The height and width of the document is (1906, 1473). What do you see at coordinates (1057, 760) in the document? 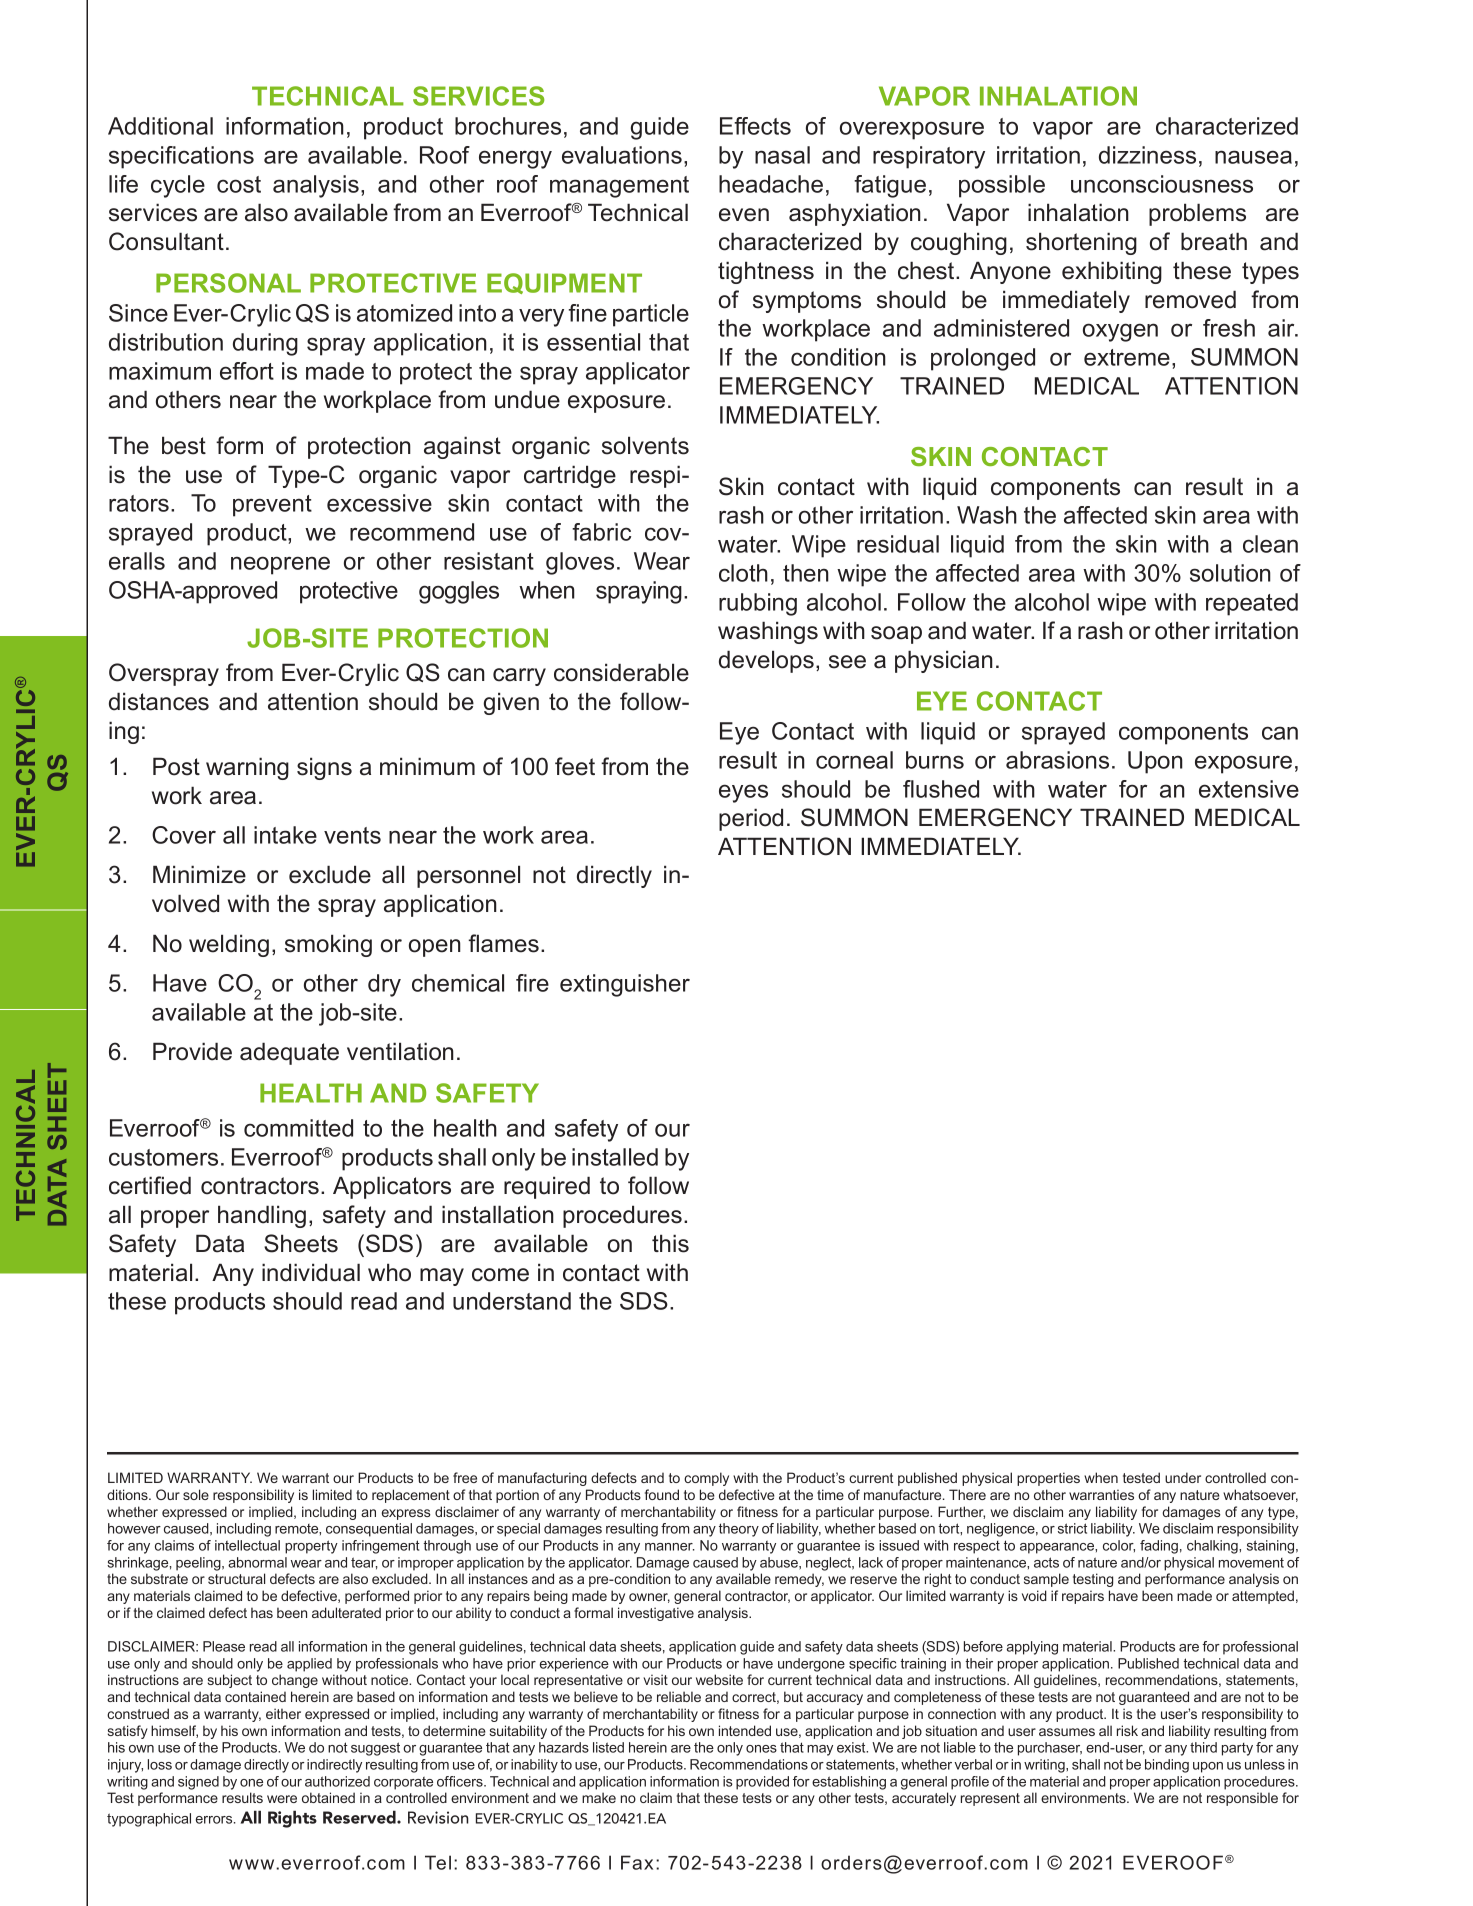
I see `abrasions` at bounding box center [1057, 760].
